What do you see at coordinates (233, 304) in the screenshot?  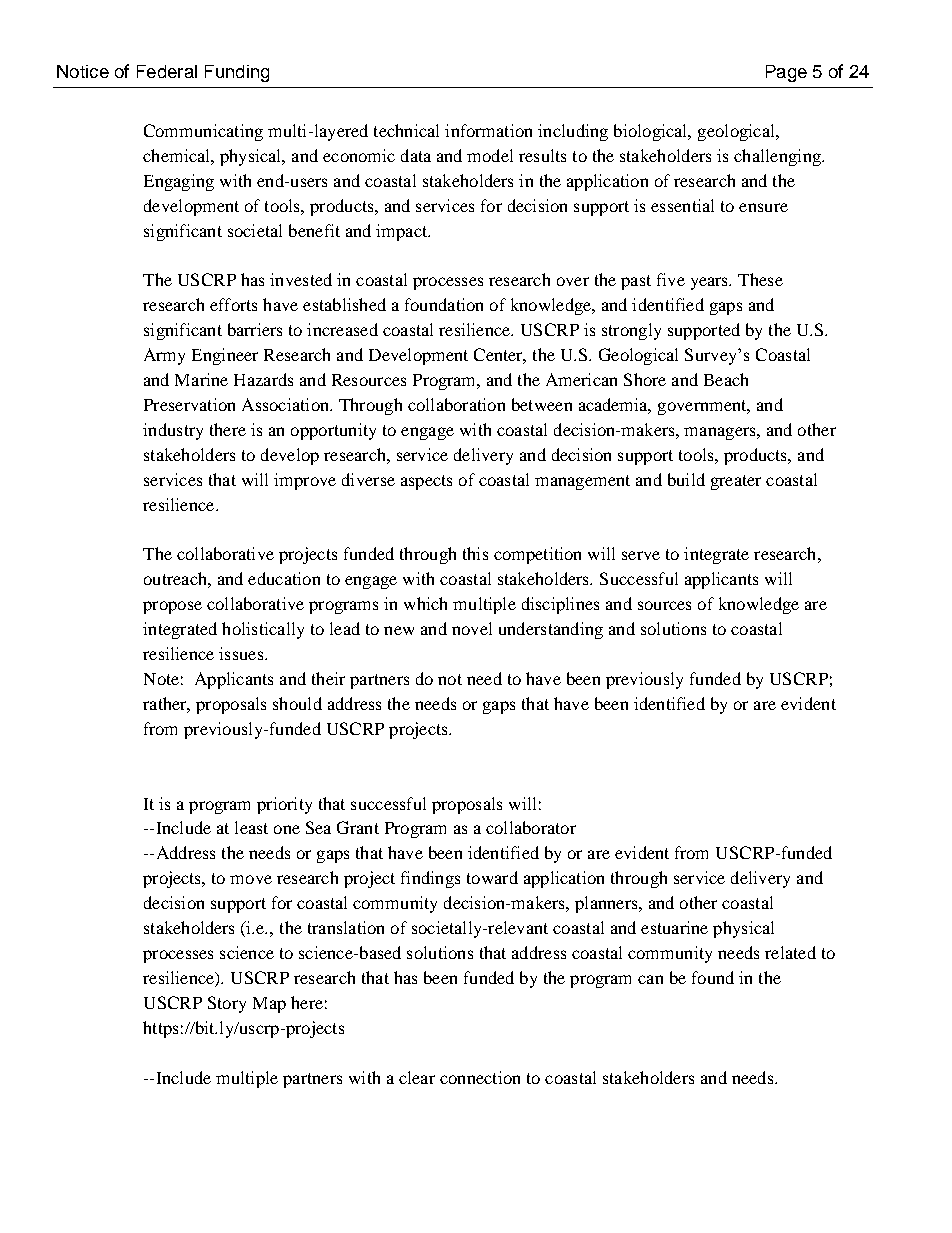 I see `efforts` at bounding box center [233, 304].
